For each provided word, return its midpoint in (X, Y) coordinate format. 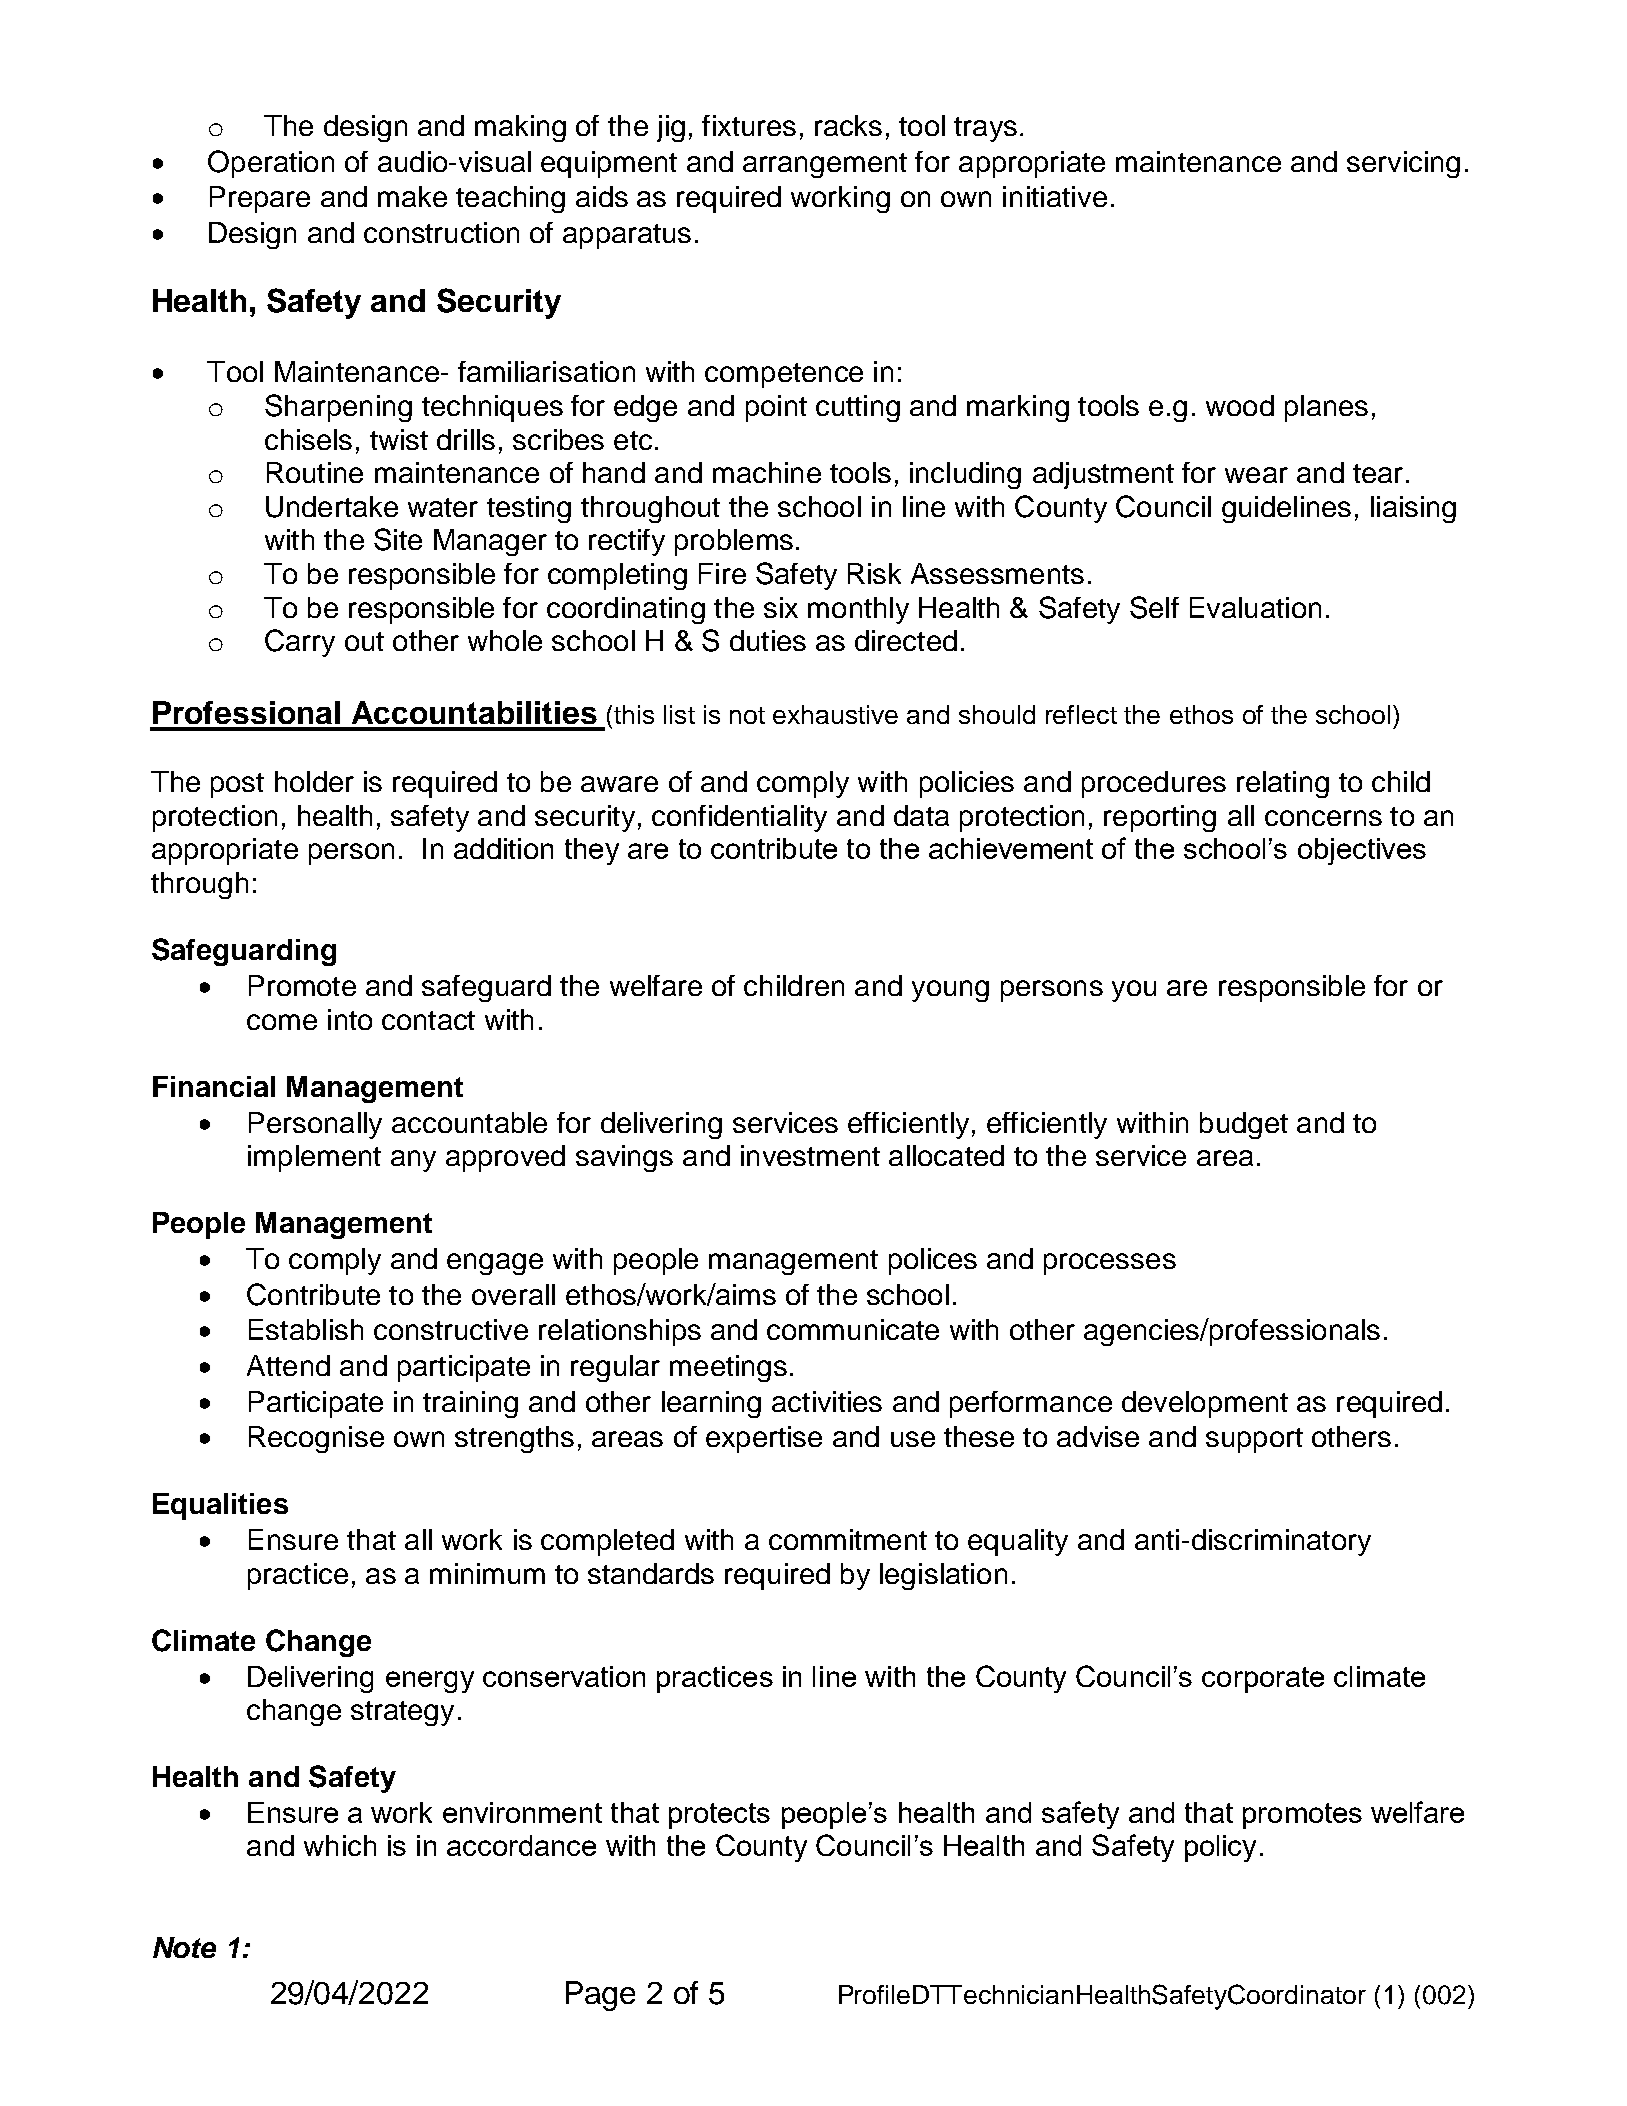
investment (810, 1155)
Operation (271, 164)
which (340, 1845)
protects (719, 1816)
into (350, 1019)
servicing (1403, 164)
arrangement (825, 165)
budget (1244, 1125)
